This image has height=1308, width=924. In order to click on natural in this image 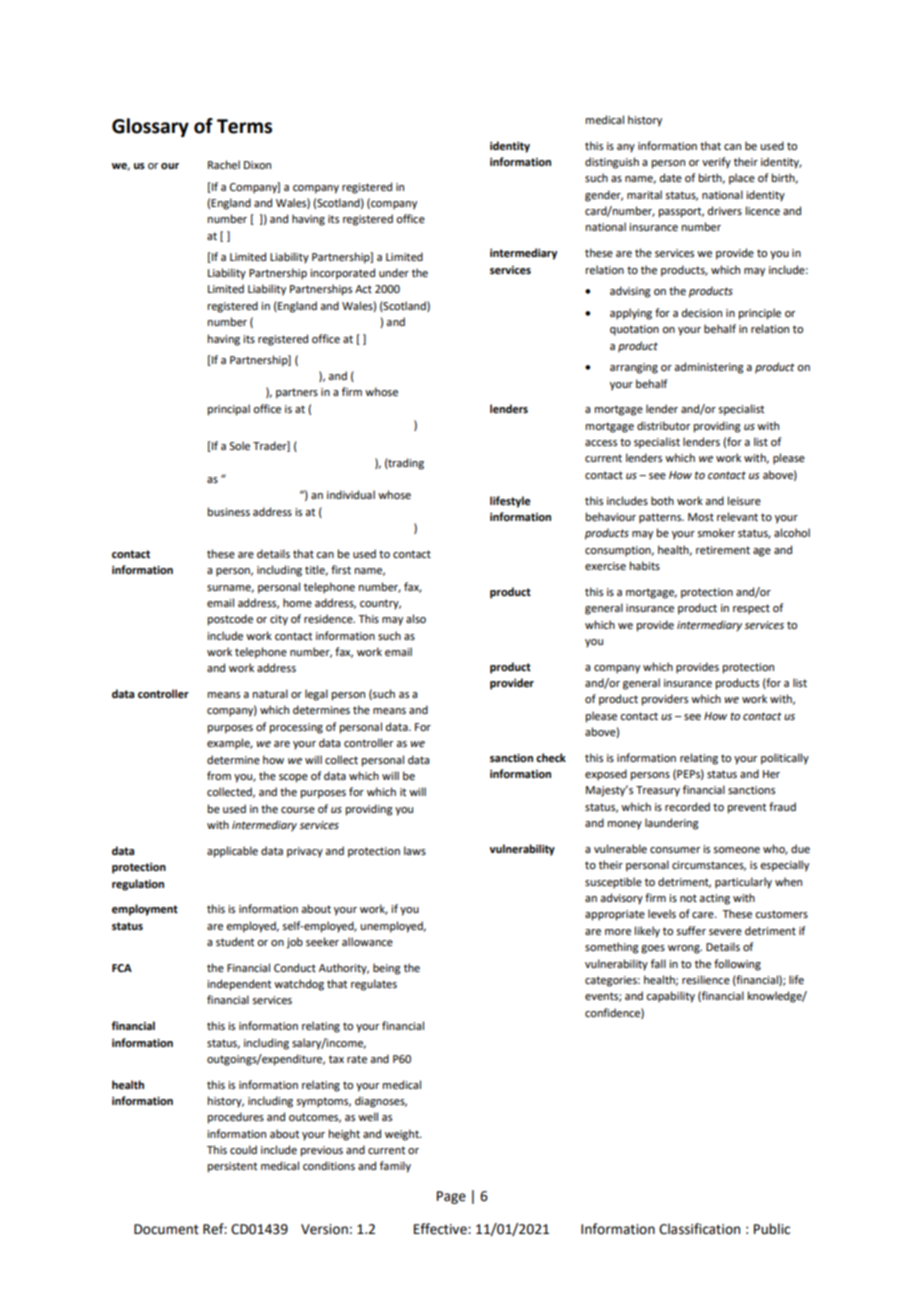, I will do `click(270, 693)`.
